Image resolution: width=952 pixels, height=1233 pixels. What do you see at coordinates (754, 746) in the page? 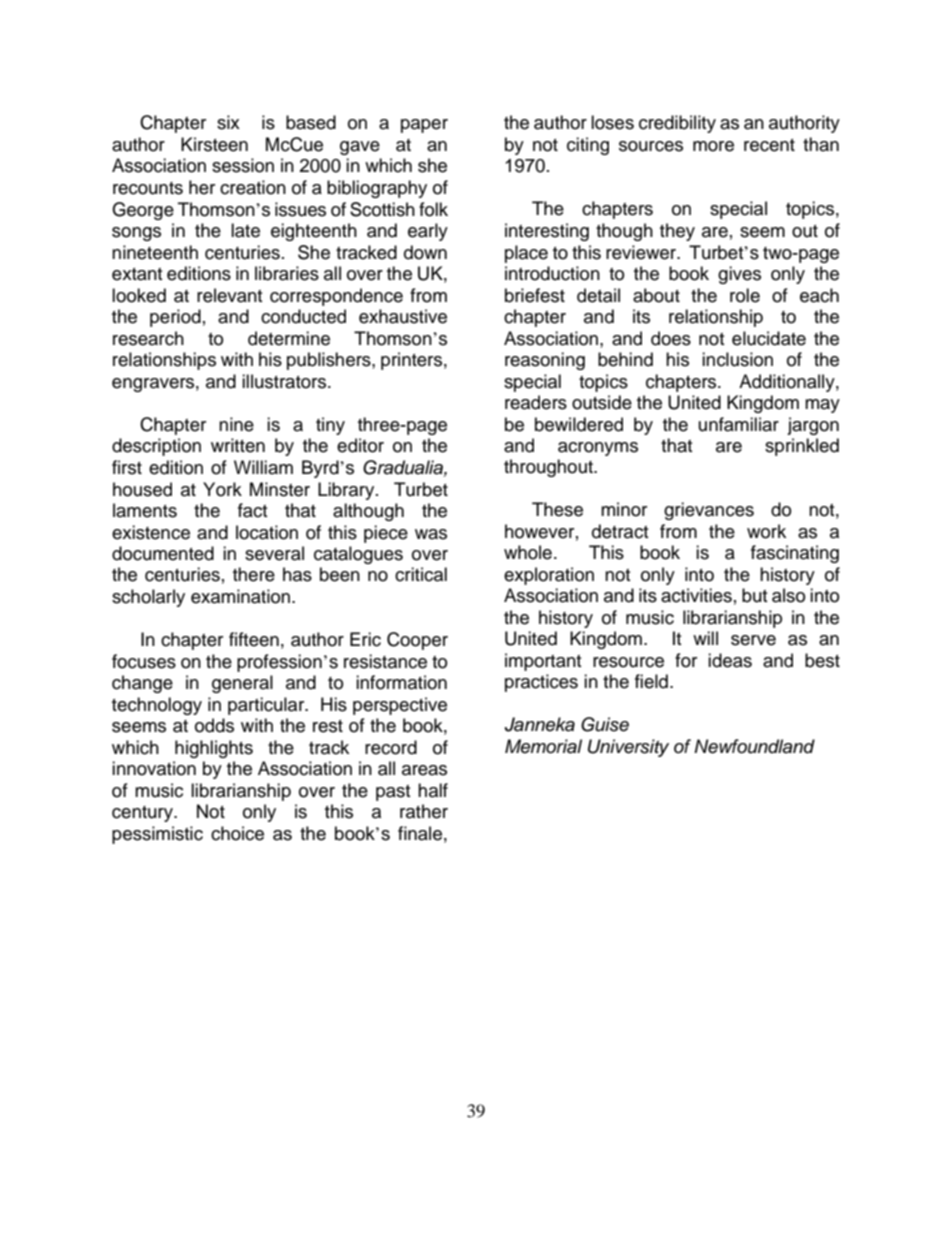
I see `Newfoundland` at bounding box center [754, 746].
